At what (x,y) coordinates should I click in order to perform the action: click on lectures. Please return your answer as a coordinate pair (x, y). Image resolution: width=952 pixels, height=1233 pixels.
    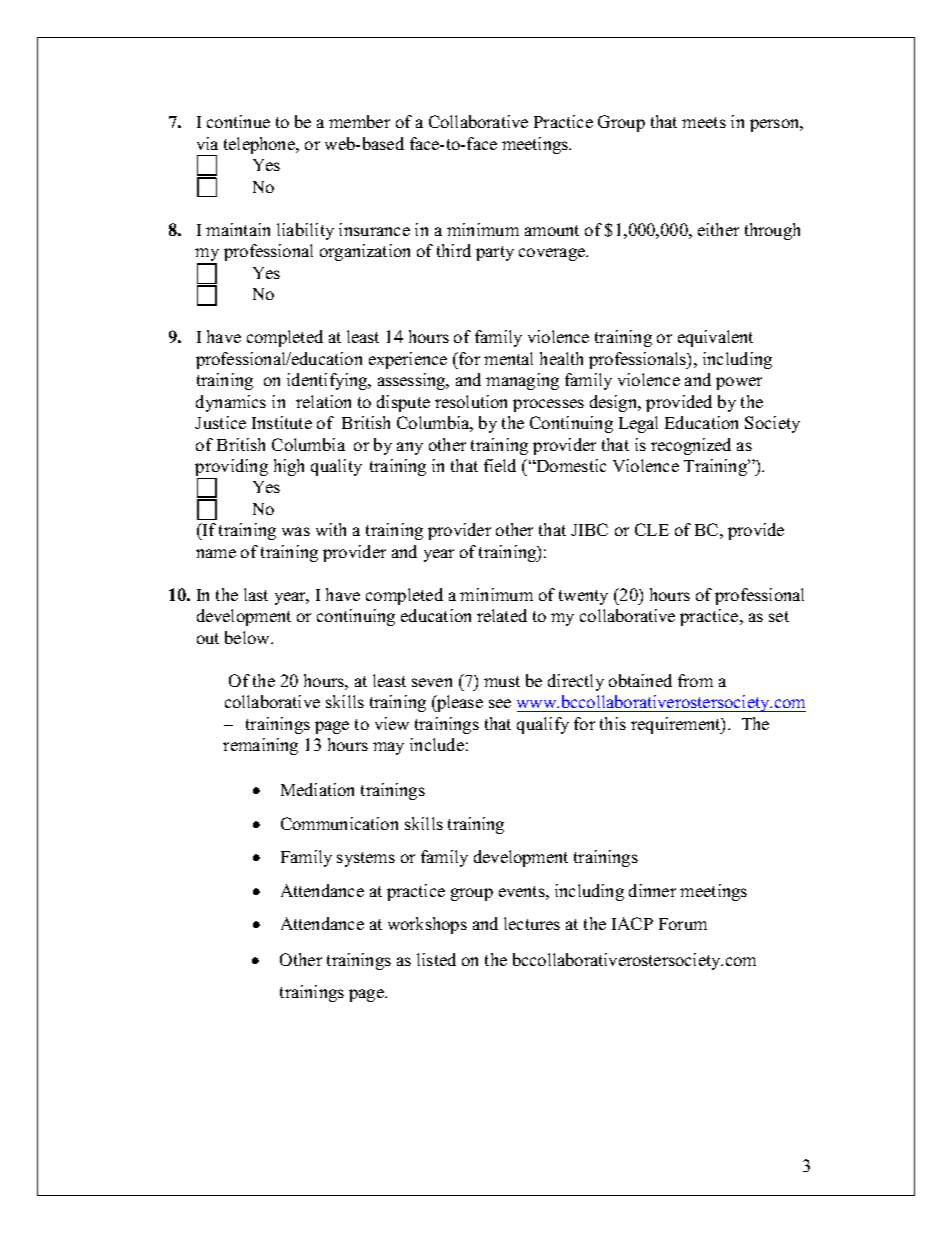
    Looking at the image, I should click on (532, 923).
